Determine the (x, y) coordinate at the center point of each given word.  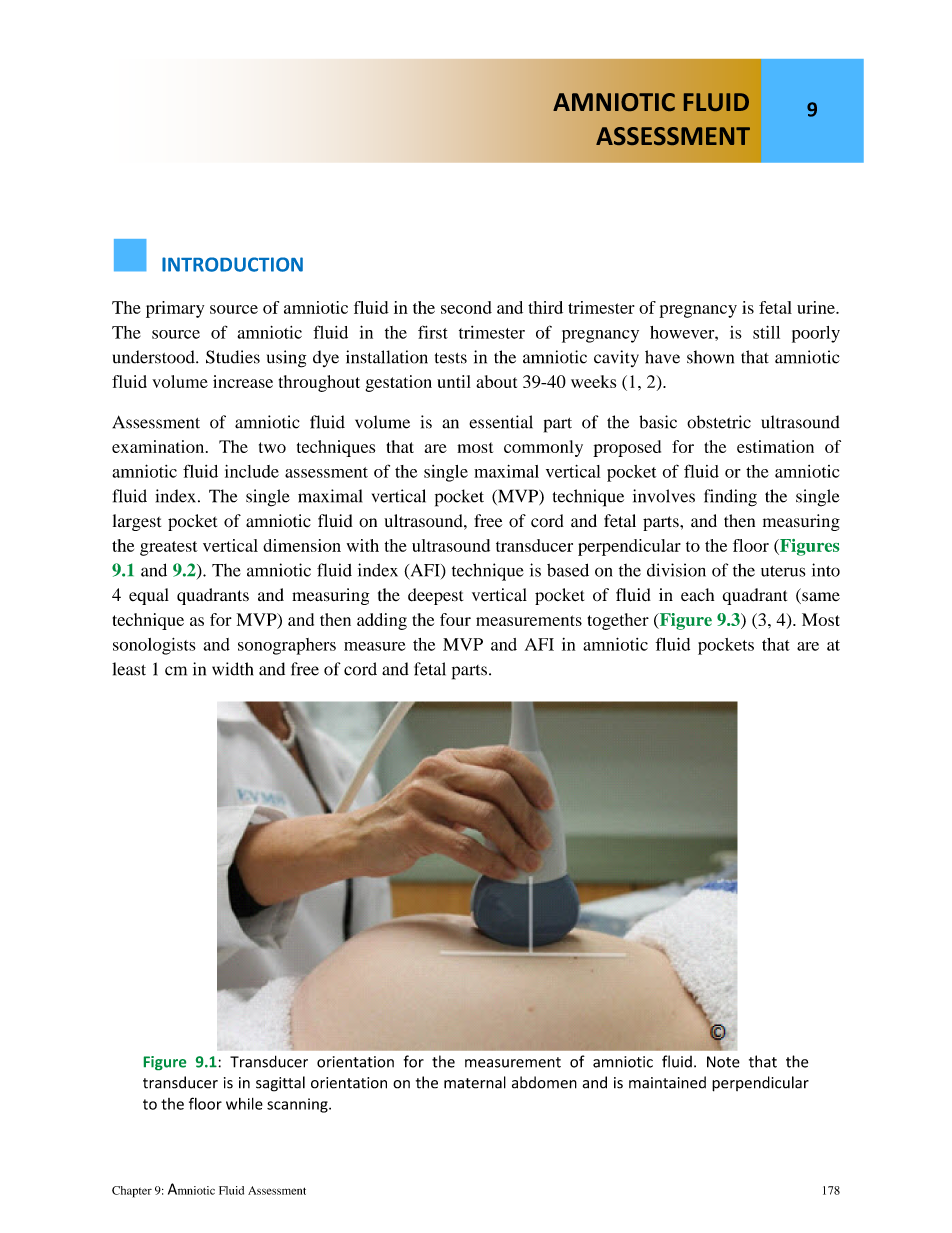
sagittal (280, 1084)
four (455, 619)
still (766, 332)
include (252, 471)
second (466, 307)
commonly (543, 448)
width (232, 669)
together (618, 621)
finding (730, 498)
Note (723, 1062)
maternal (475, 1082)
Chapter (132, 1192)
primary (175, 309)
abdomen (544, 1082)
